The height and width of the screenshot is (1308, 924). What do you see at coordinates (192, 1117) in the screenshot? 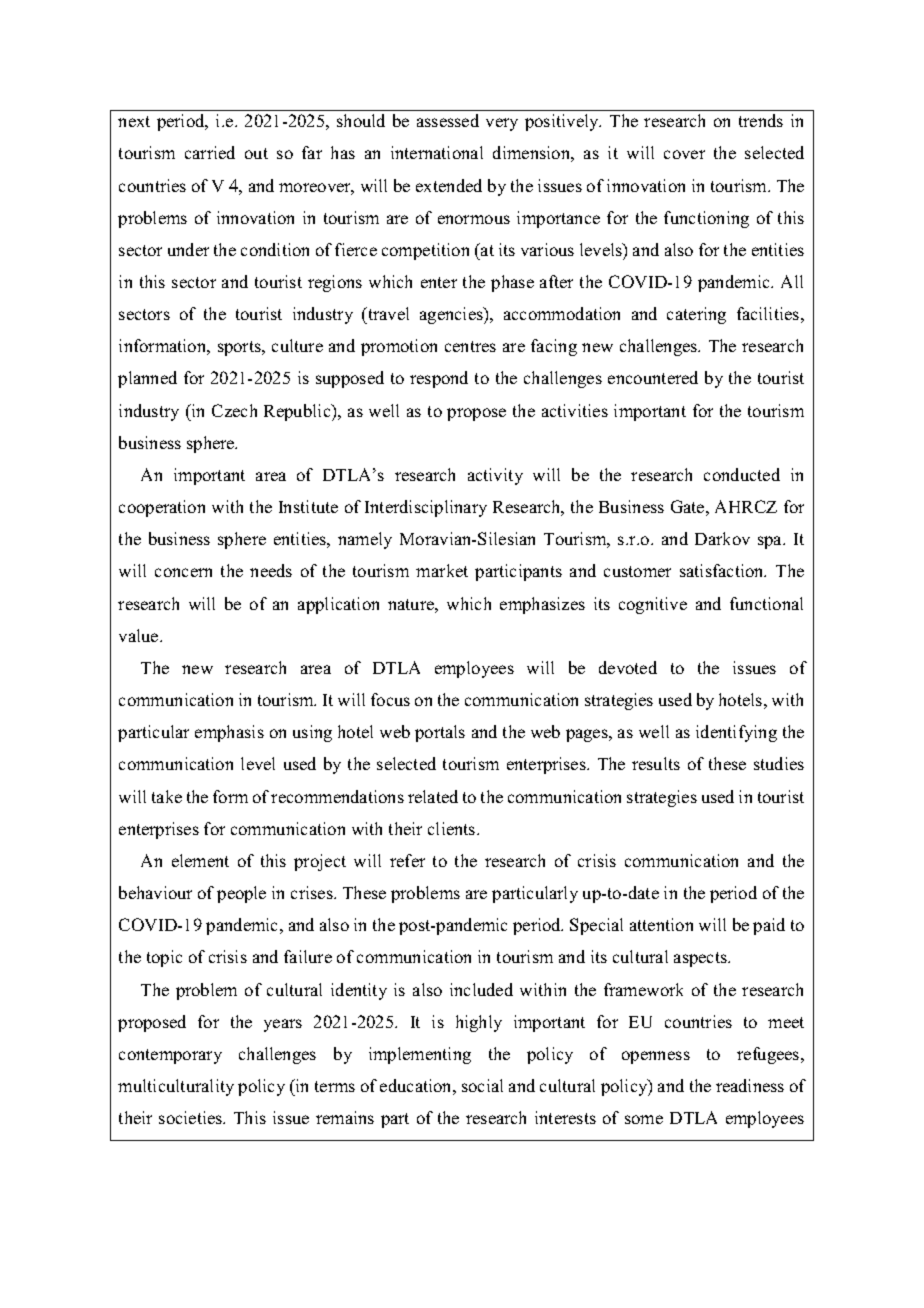
I see `societies` at bounding box center [192, 1117].
